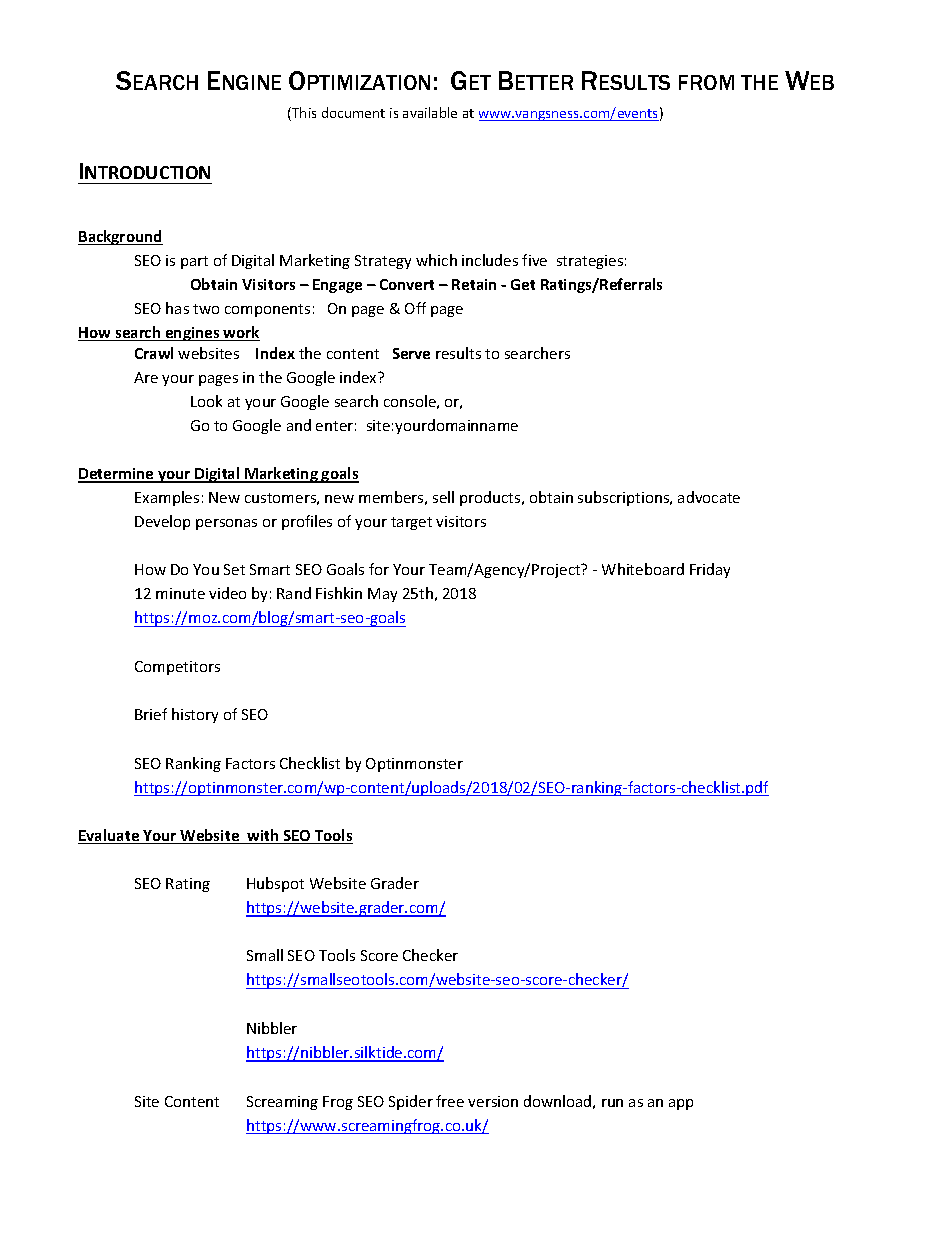 This screenshot has height=1233, width=952. Describe the element at coordinates (303, 114) in the screenshot. I see `This` at that location.
